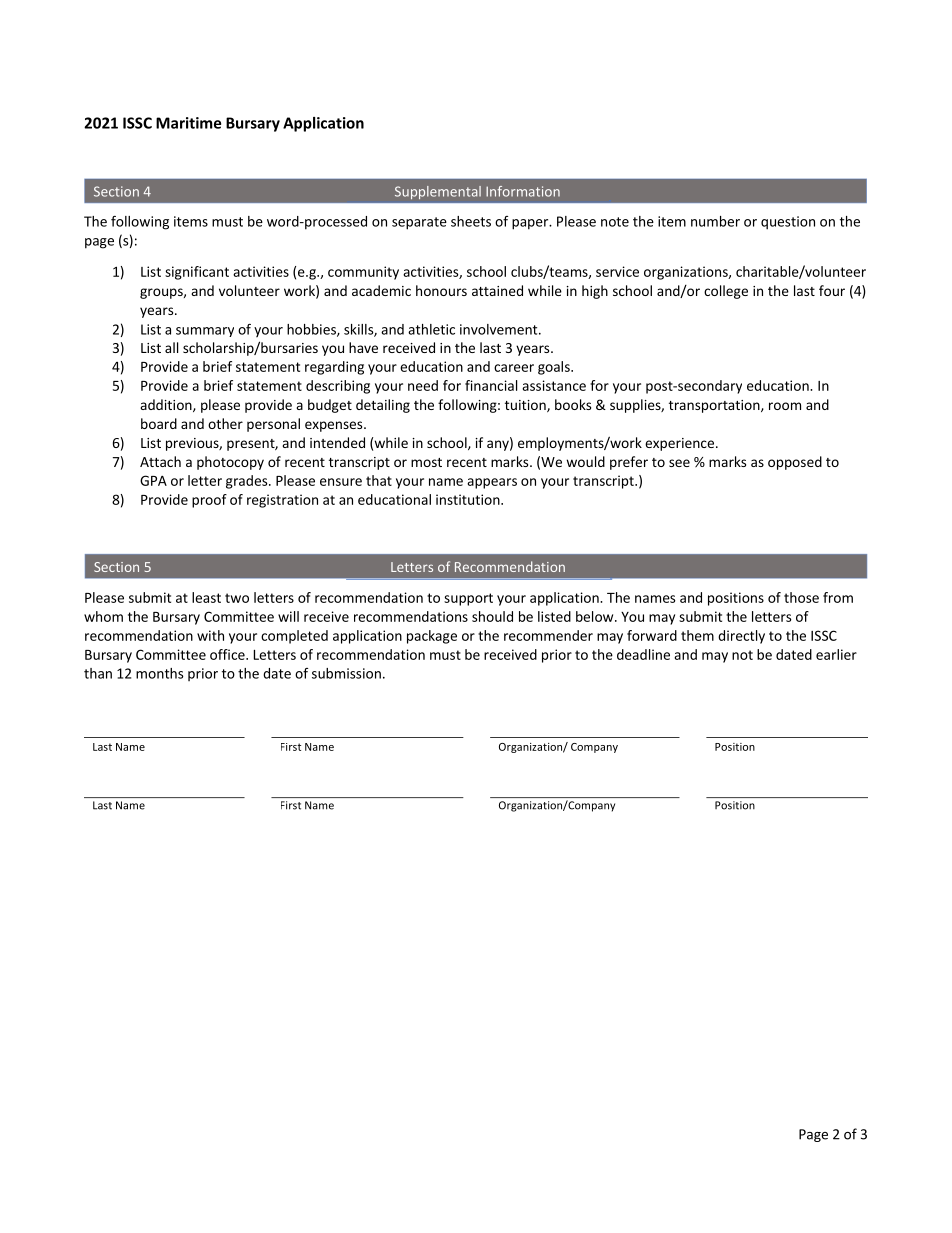 The image size is (952, 1233). I want to click on Supplemental, so click(438, 192).
